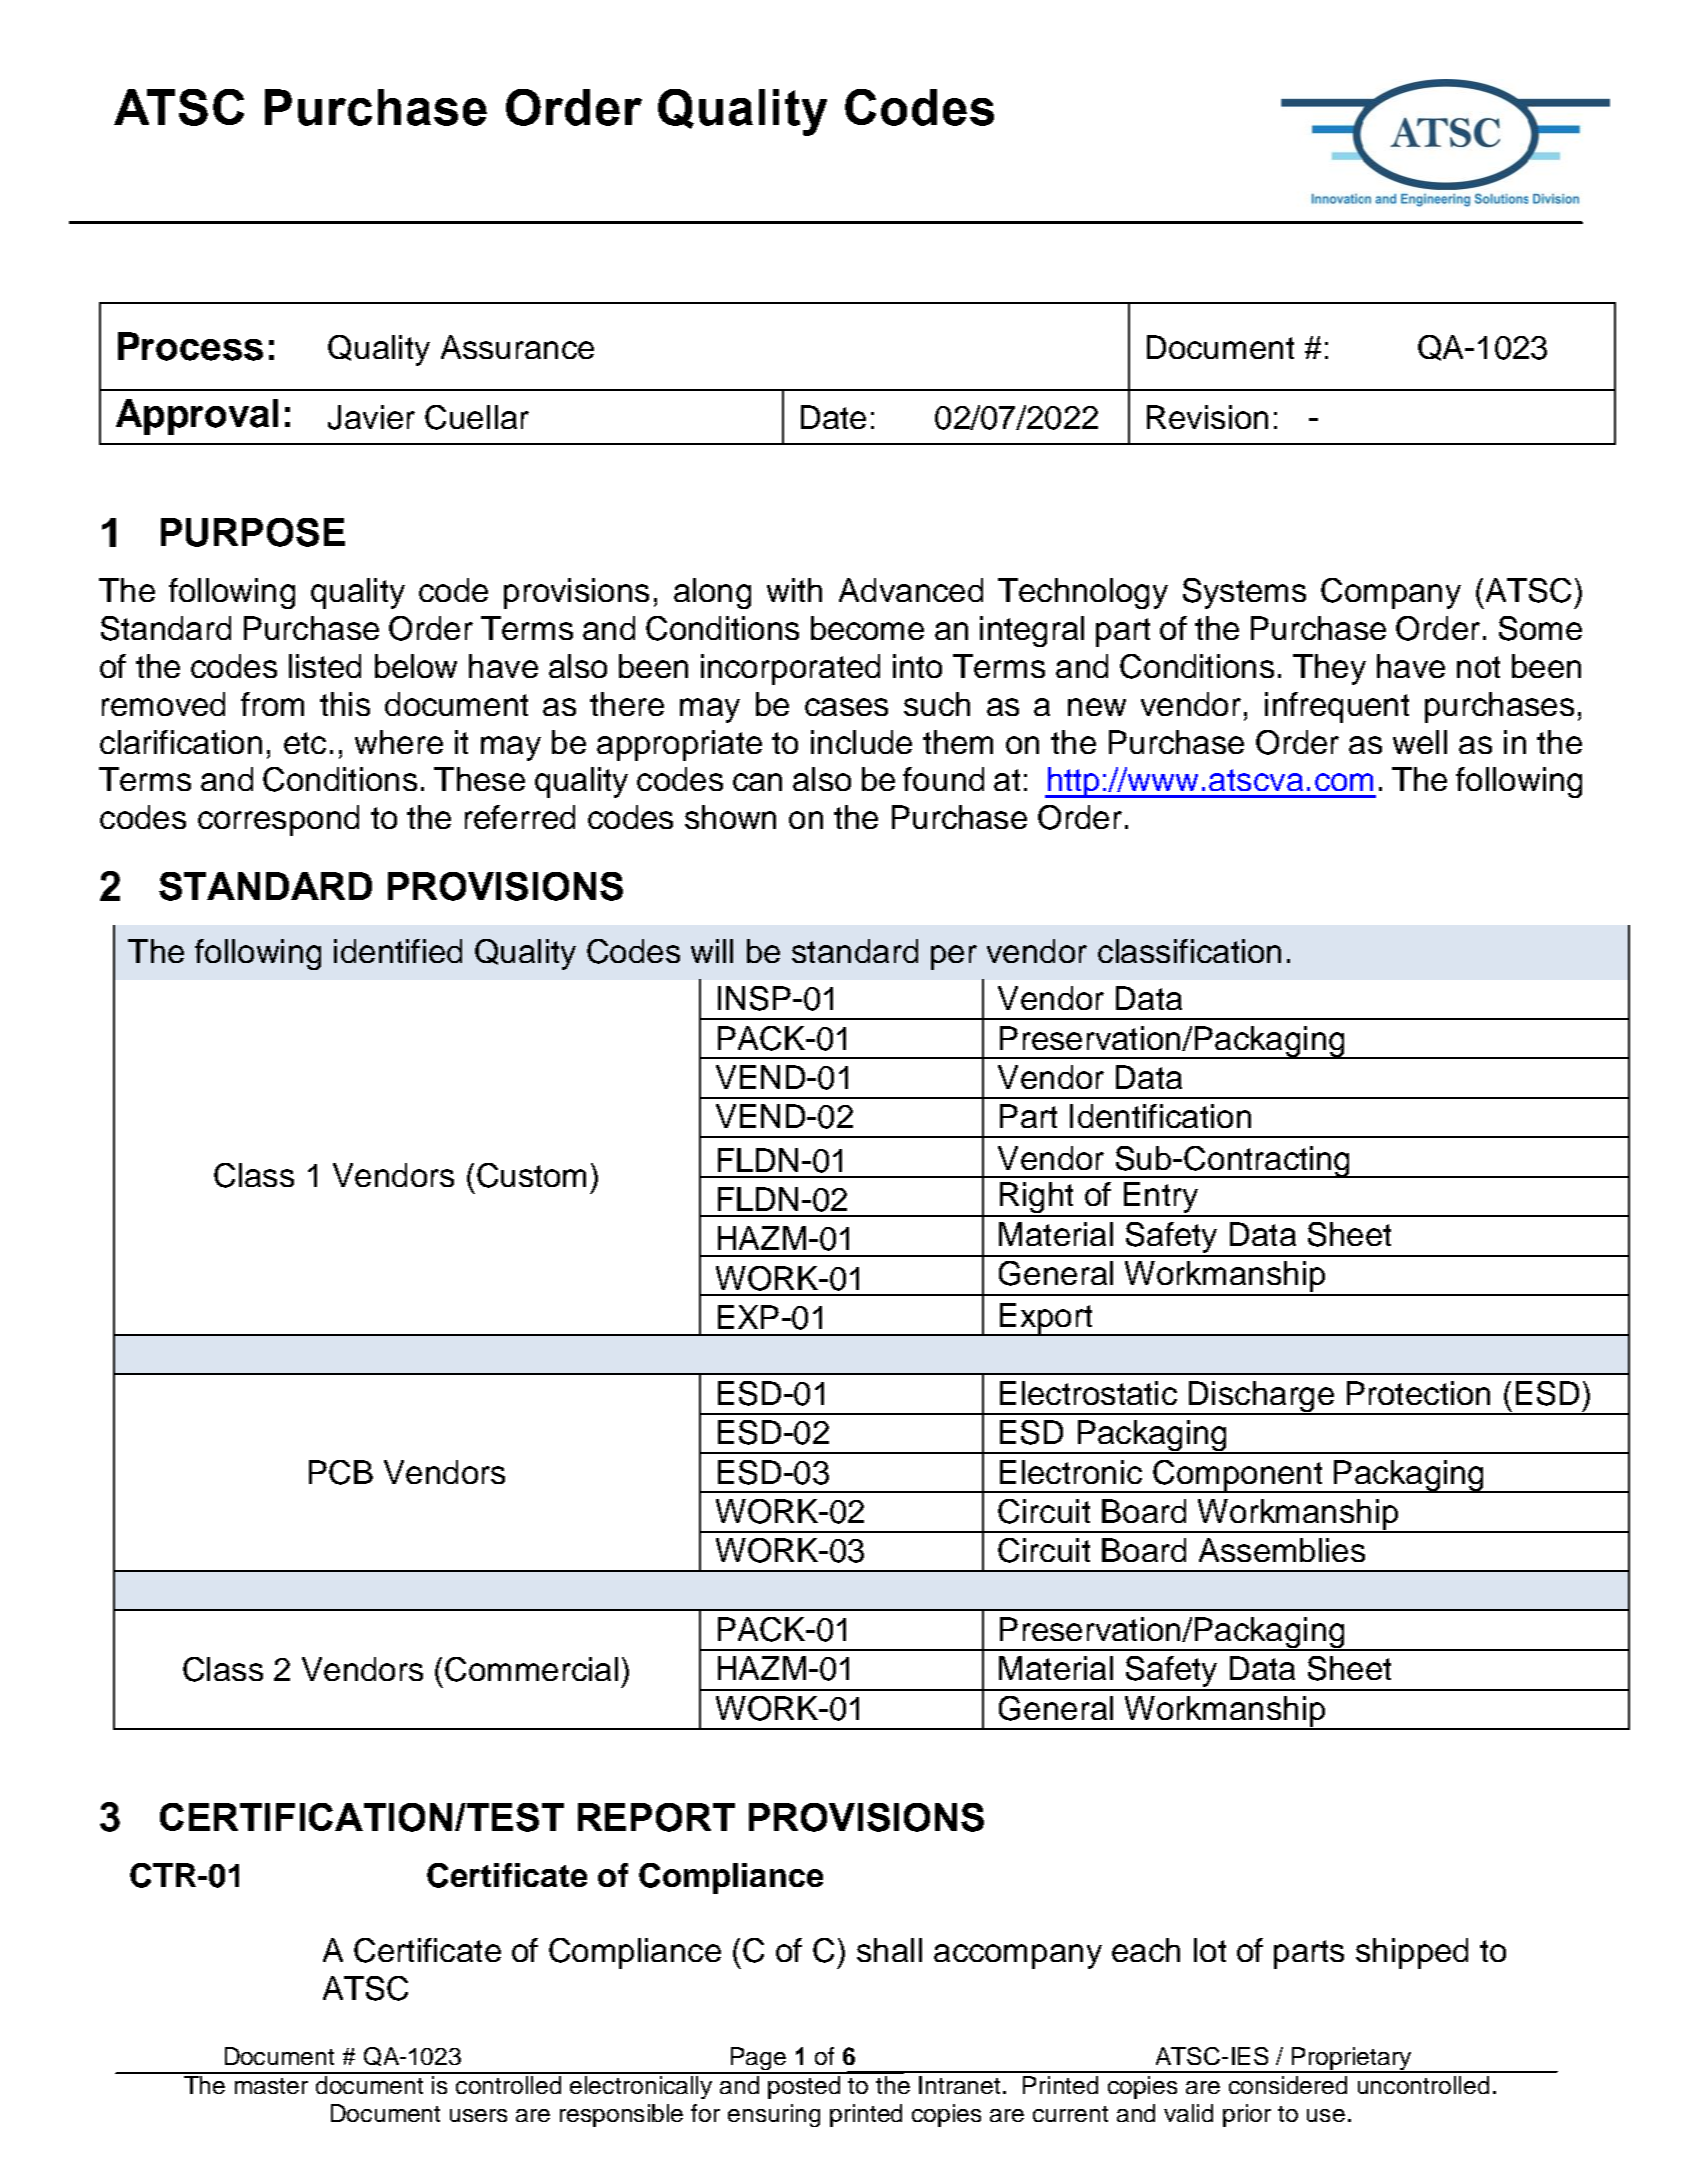 Image resolution: width=1683 pixels, height=2178 pixels. What do you see at coordinates (371, 417) in the image?
I see `Javier` at bounding box center [371, 417].
